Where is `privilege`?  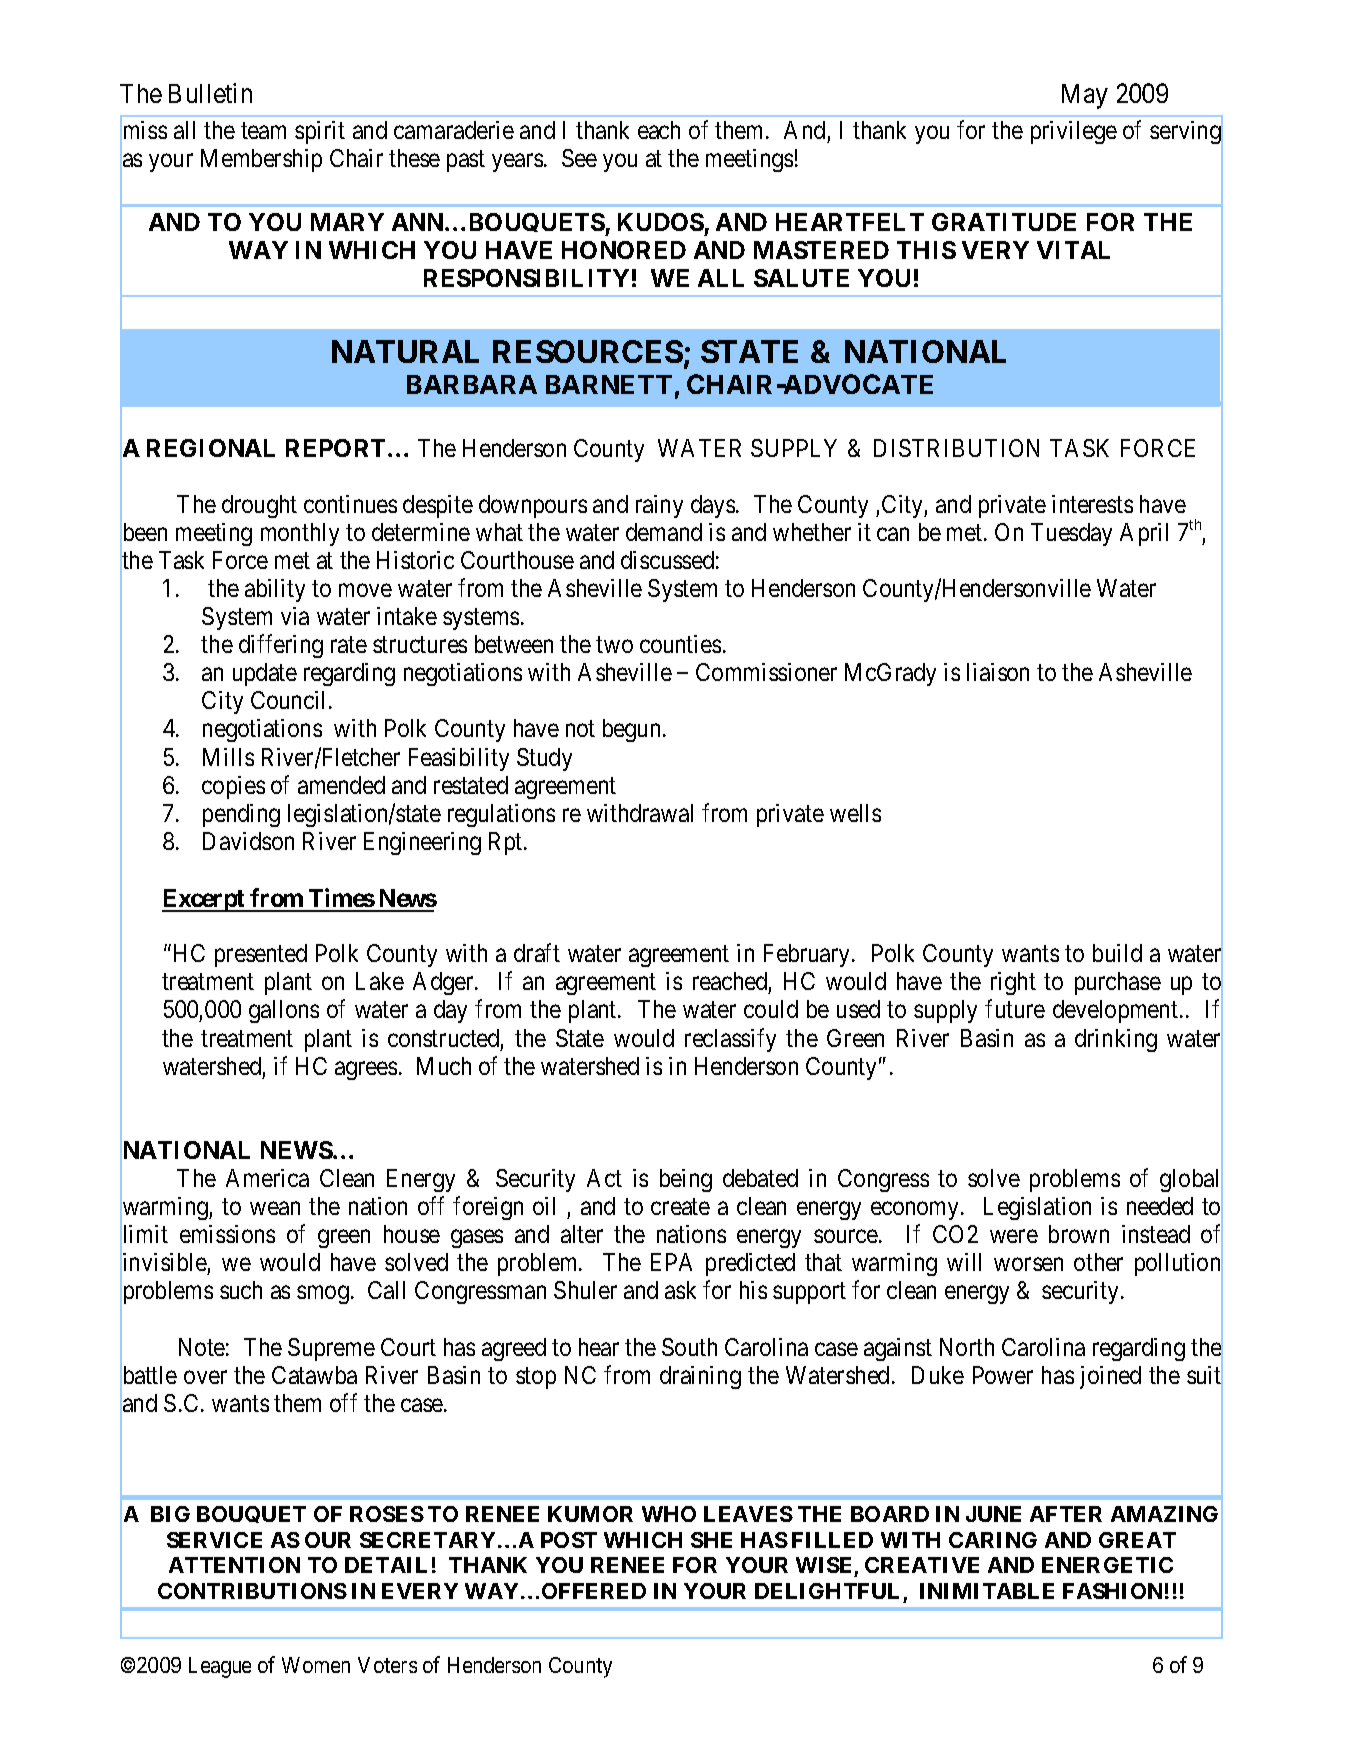
privilege is located at coordinates (1074, 132).
